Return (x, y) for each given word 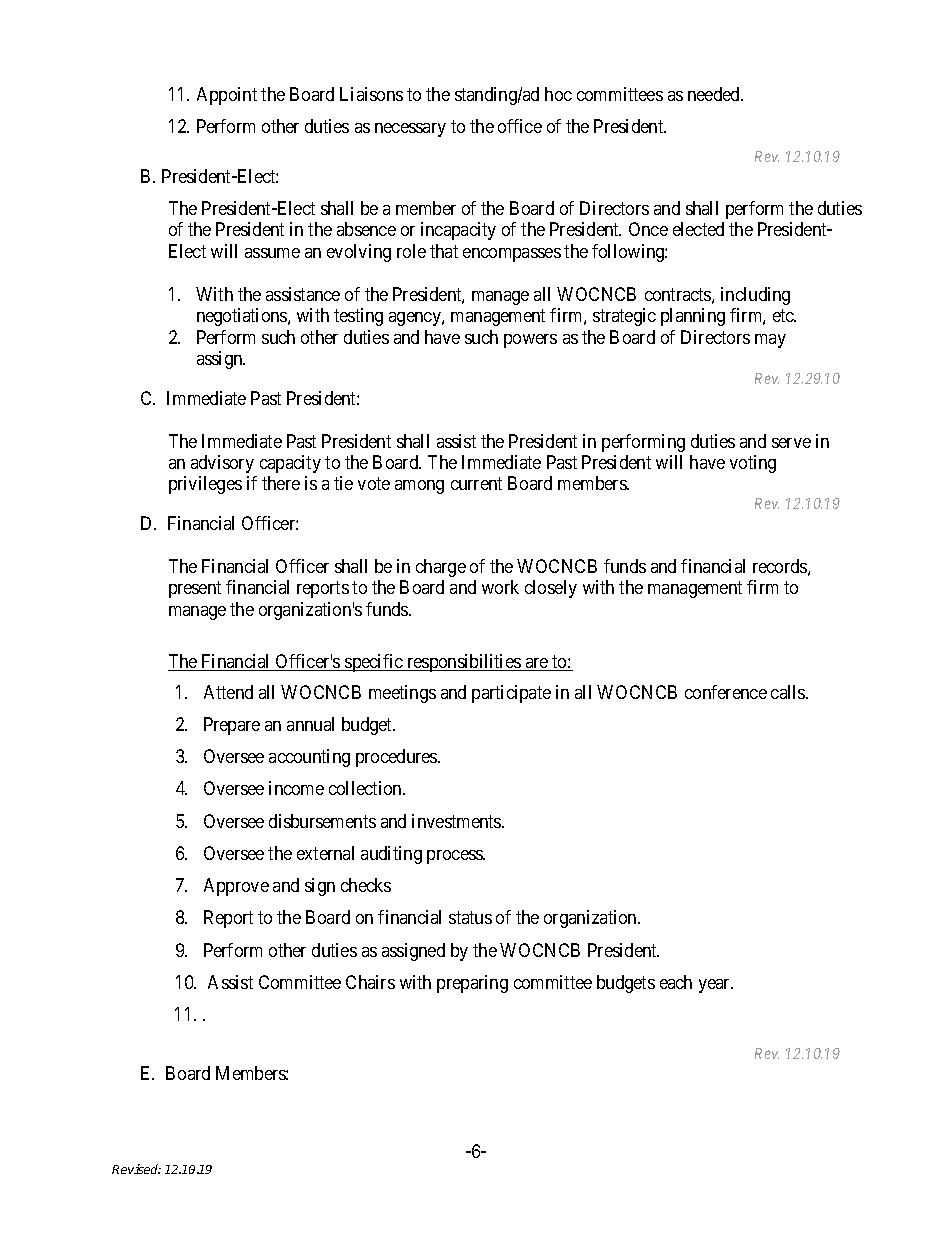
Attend (228, 692)
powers (530, 341)
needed (715, 94)
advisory (222, 464)
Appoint (227, 96)
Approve (236, 887)
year (716, 986)
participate (511, 694)
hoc (558, 94)
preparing (472, 984)
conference (726, 692)
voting (753, 464)
